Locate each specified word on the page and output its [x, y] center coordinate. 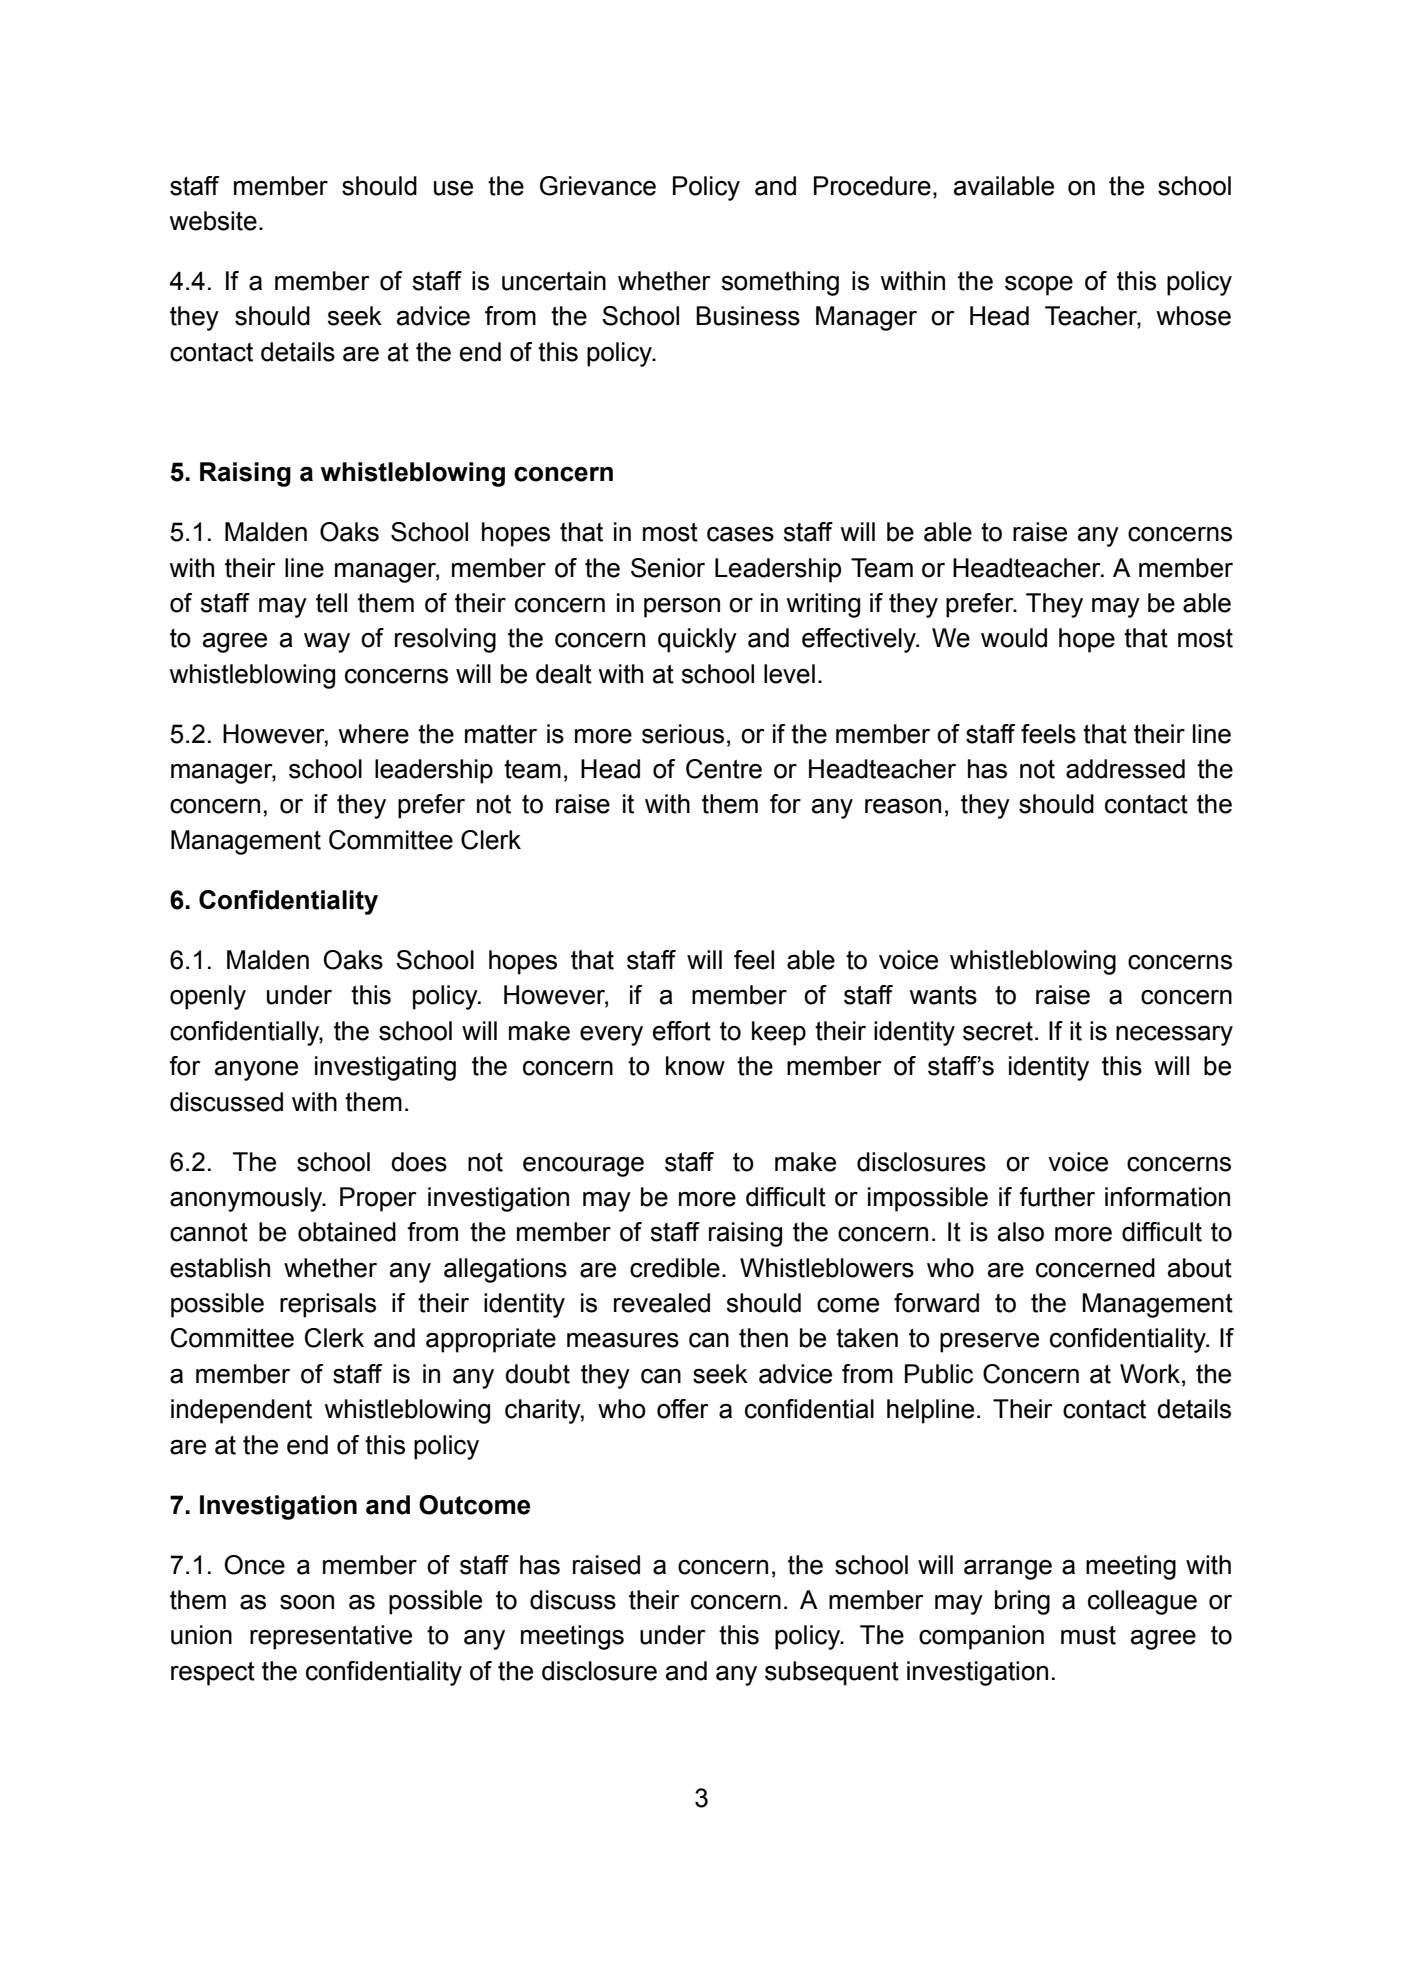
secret [998, 1031]
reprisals [328, 1305]
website [213, 221]
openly [208, 997]
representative [331, 1637]
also [1021, 1232]
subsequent [832, 1673]
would [1014, 638]
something [780, 283]
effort [682, 1031]
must [1088, 1635]
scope [1039, 285]
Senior [668, 568]
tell [331, 603]
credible [675, 1268]
